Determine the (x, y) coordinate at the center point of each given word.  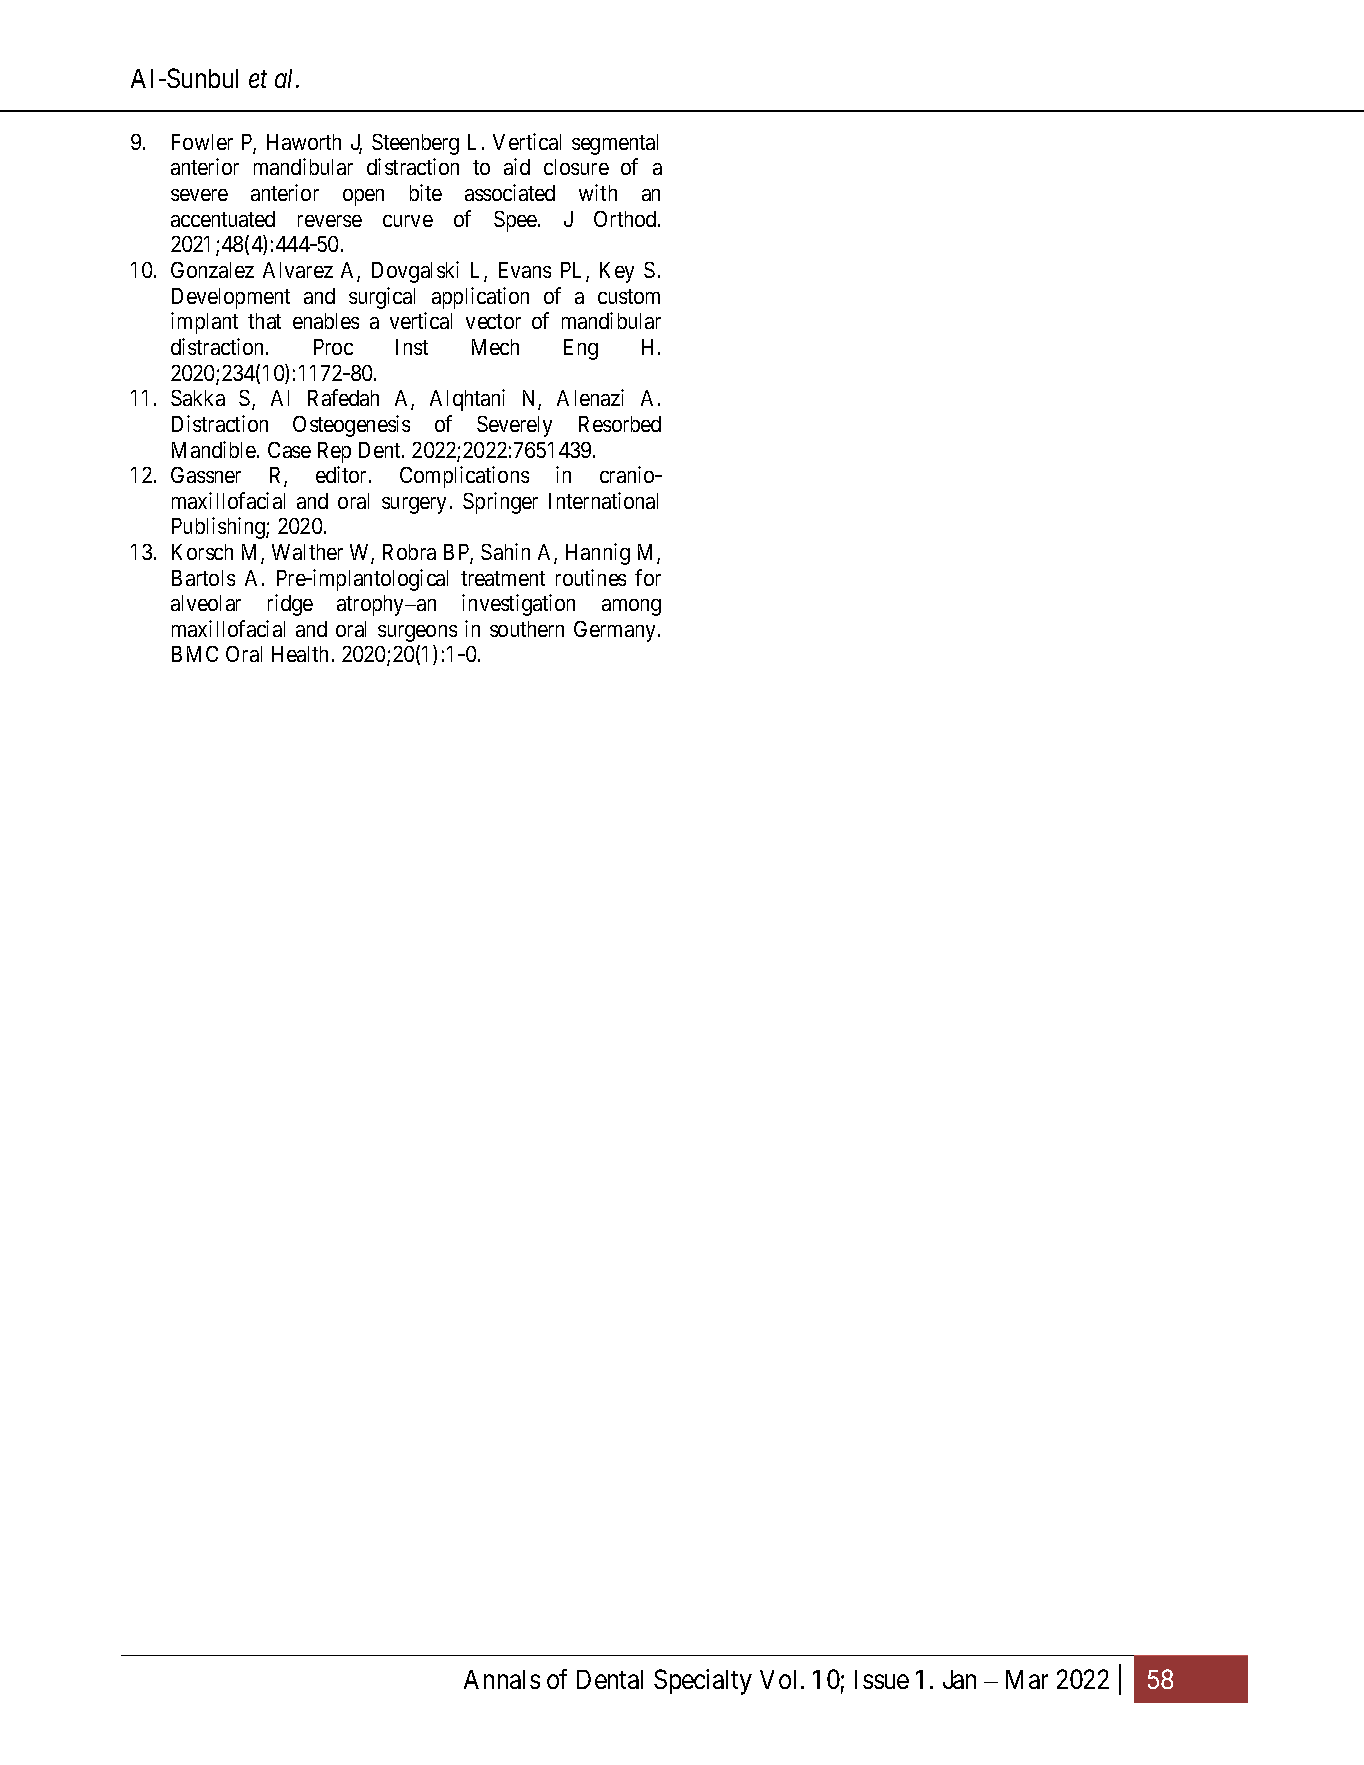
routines (591, 577)
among (631, 607)
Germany (614, 631)
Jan (959, 1679)
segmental (615, 144)
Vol (778, 1679)
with (598, 192)
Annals (502, 1679)
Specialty (703, 1682)
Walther (307, 552)
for (648, 577)
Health (300, 654)
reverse (330, 221)
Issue (882, 1679)
